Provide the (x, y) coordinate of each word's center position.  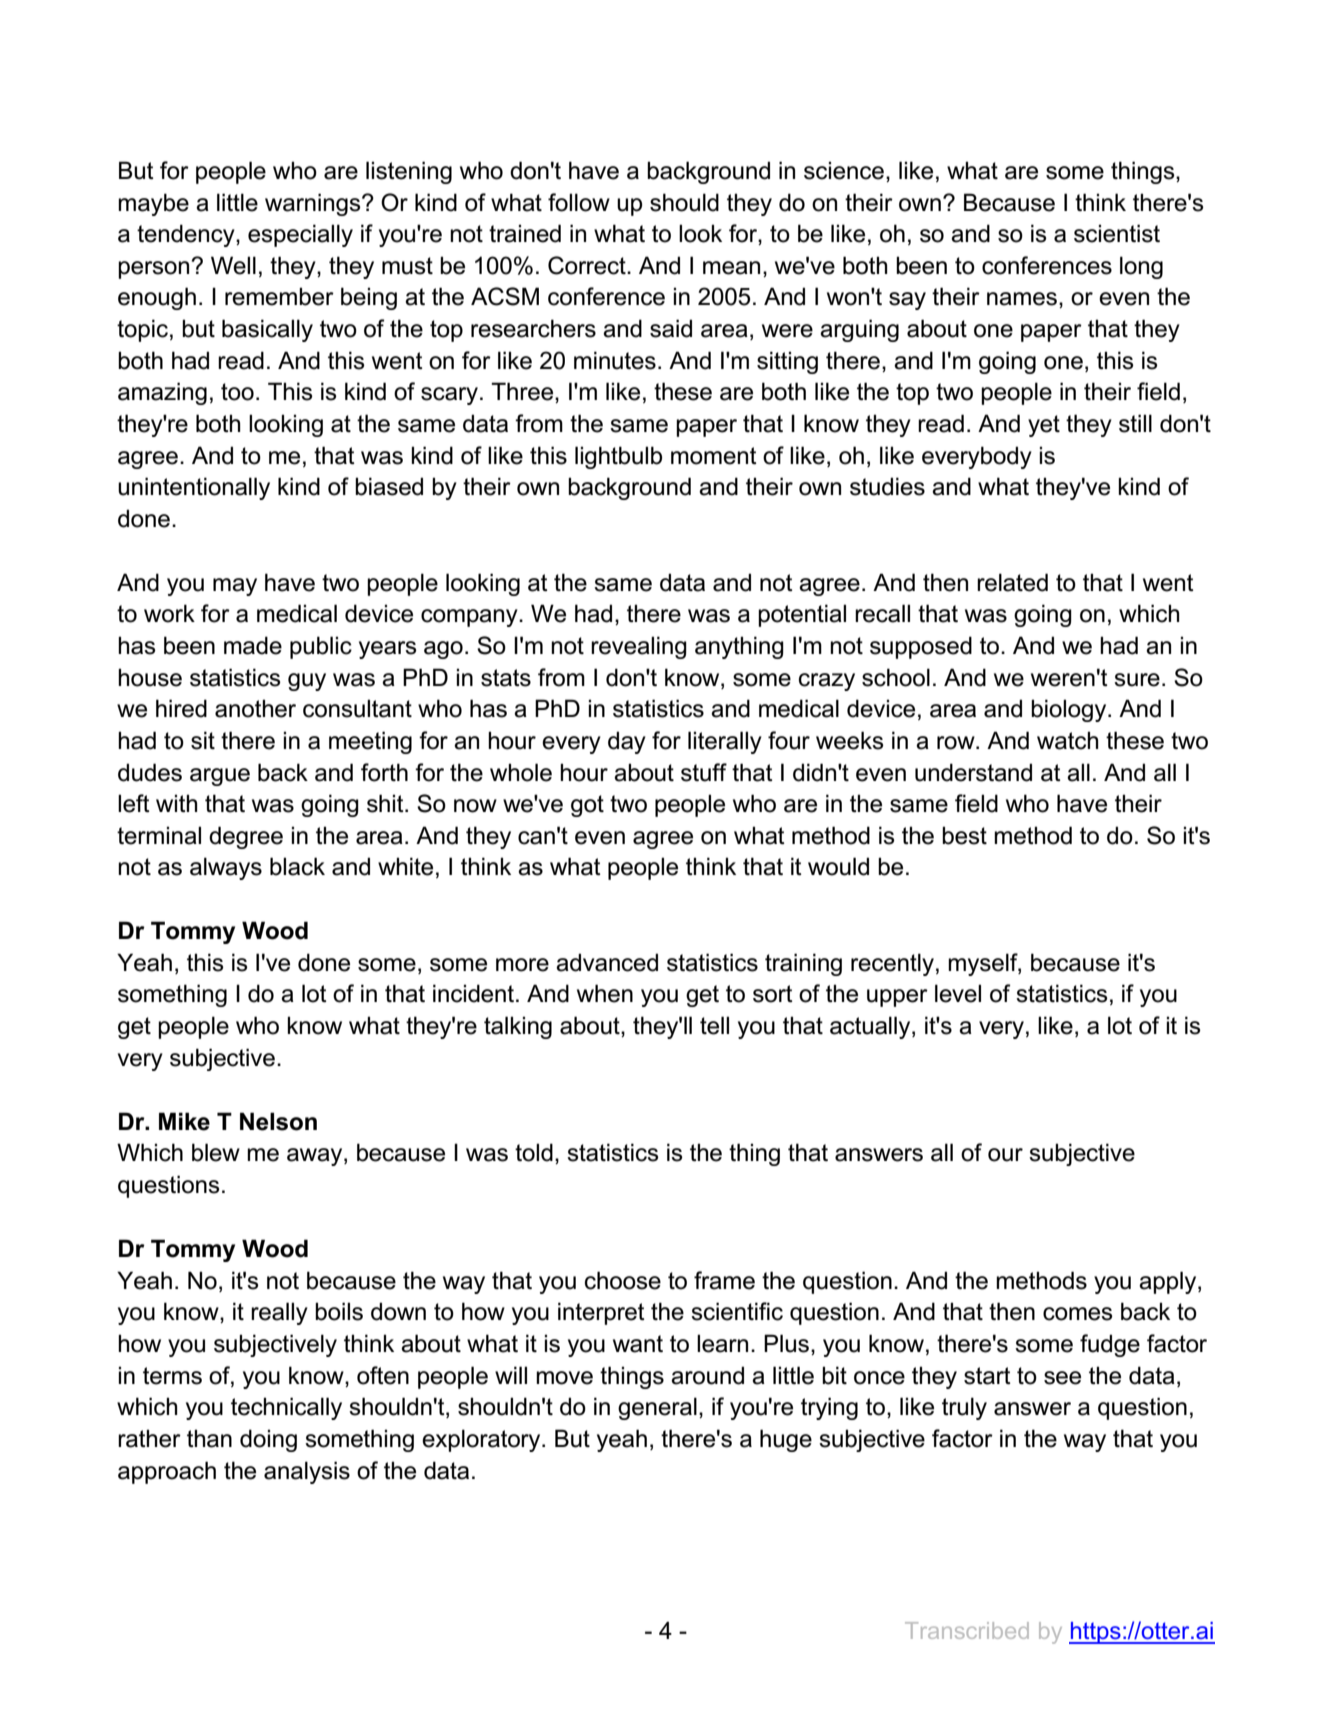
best (964, 835)
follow (579, 202)
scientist (1117, 233)
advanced (607, 962)
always (226, 868)
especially (300, 235)
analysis (307, 1472)
